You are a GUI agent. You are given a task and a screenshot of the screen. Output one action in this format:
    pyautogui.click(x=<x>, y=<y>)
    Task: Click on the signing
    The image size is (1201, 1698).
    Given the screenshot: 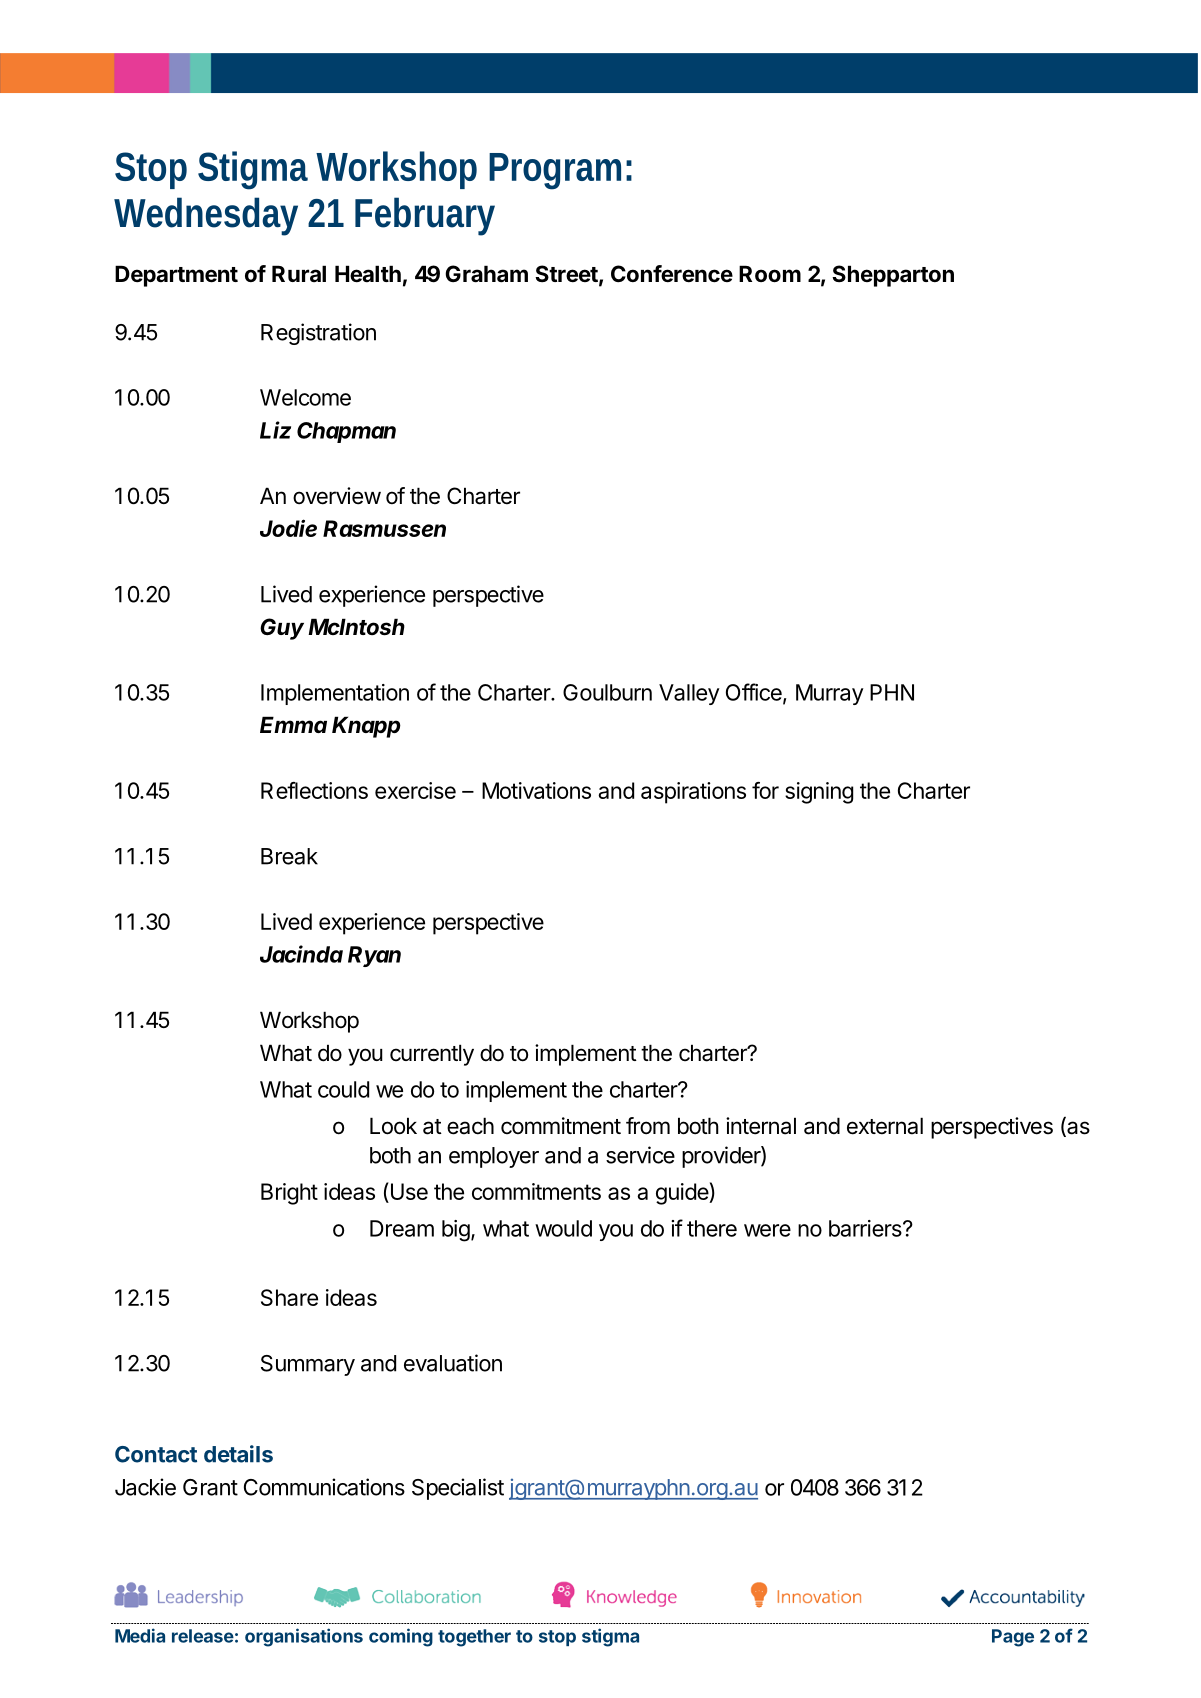 What is the action you would take?
    pyautogui.click(x=819, y=793)
